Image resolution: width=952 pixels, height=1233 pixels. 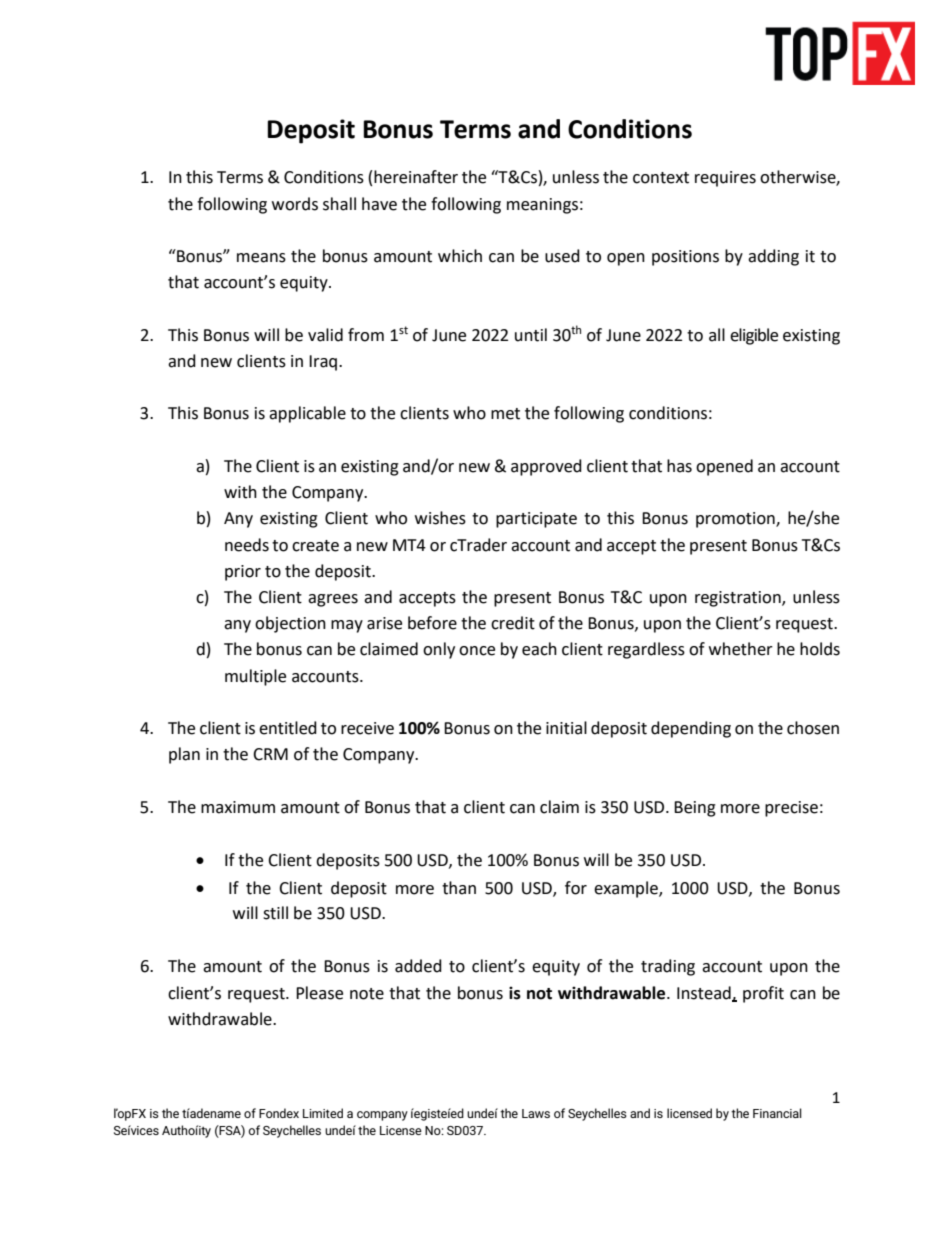 I want to click on which, so click(x=460, y=256).
